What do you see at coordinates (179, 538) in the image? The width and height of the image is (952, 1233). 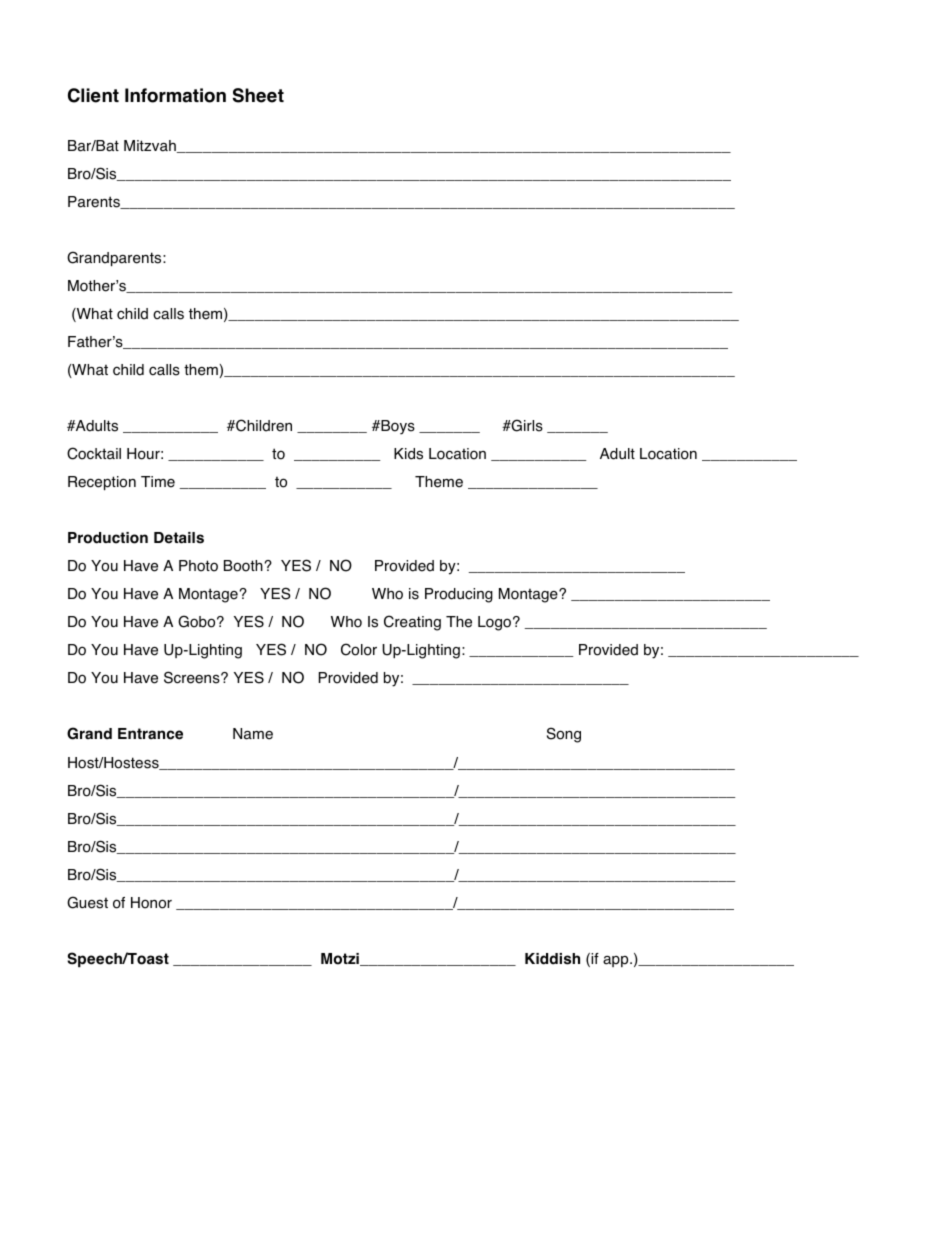 I see `Details` at bounding box center [179, 538].
